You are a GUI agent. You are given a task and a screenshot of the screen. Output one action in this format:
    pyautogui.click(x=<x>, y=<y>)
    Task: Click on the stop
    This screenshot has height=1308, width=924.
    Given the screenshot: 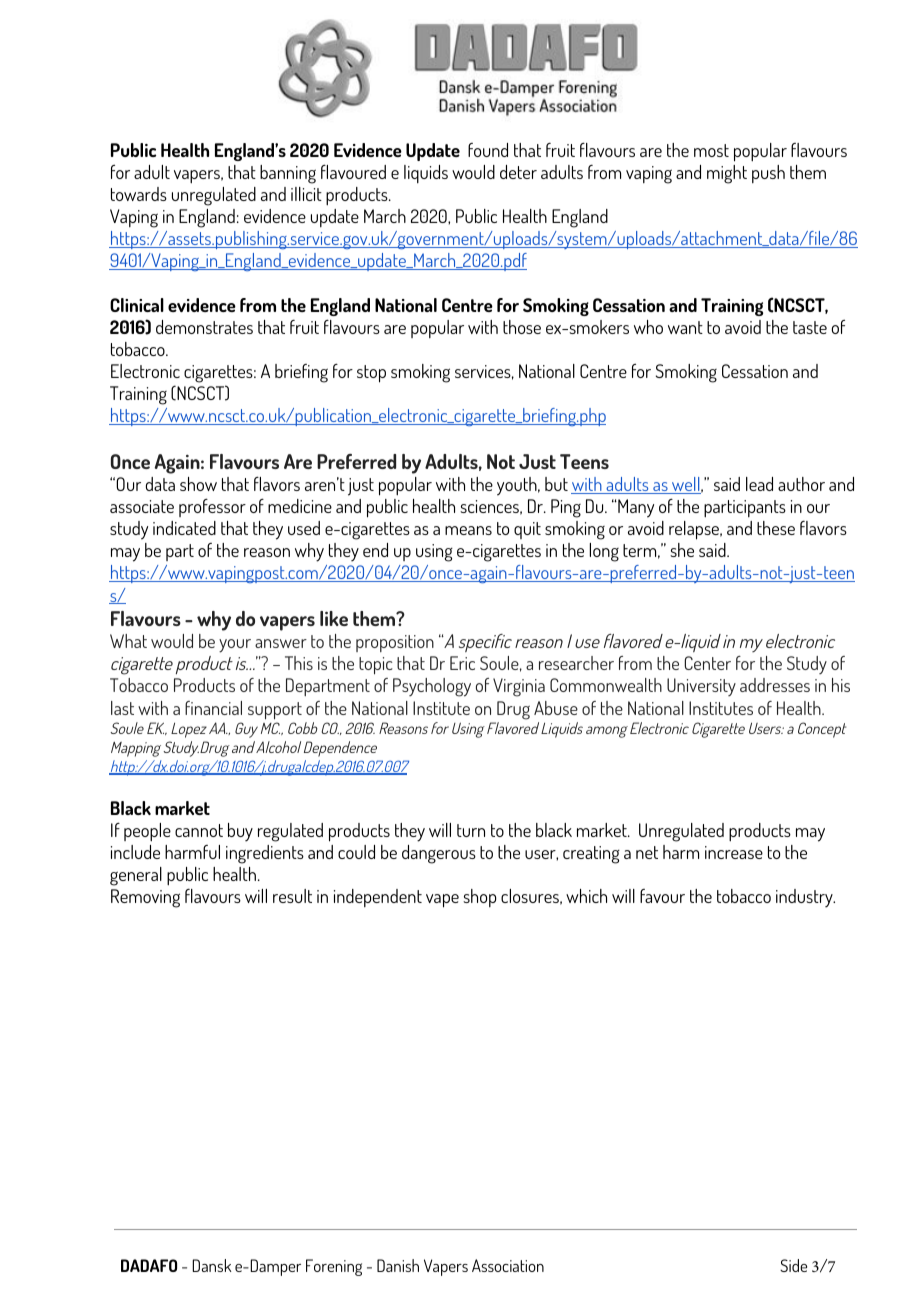 What is the action you would take?
    pyautogui.click(x=371, y=374)
